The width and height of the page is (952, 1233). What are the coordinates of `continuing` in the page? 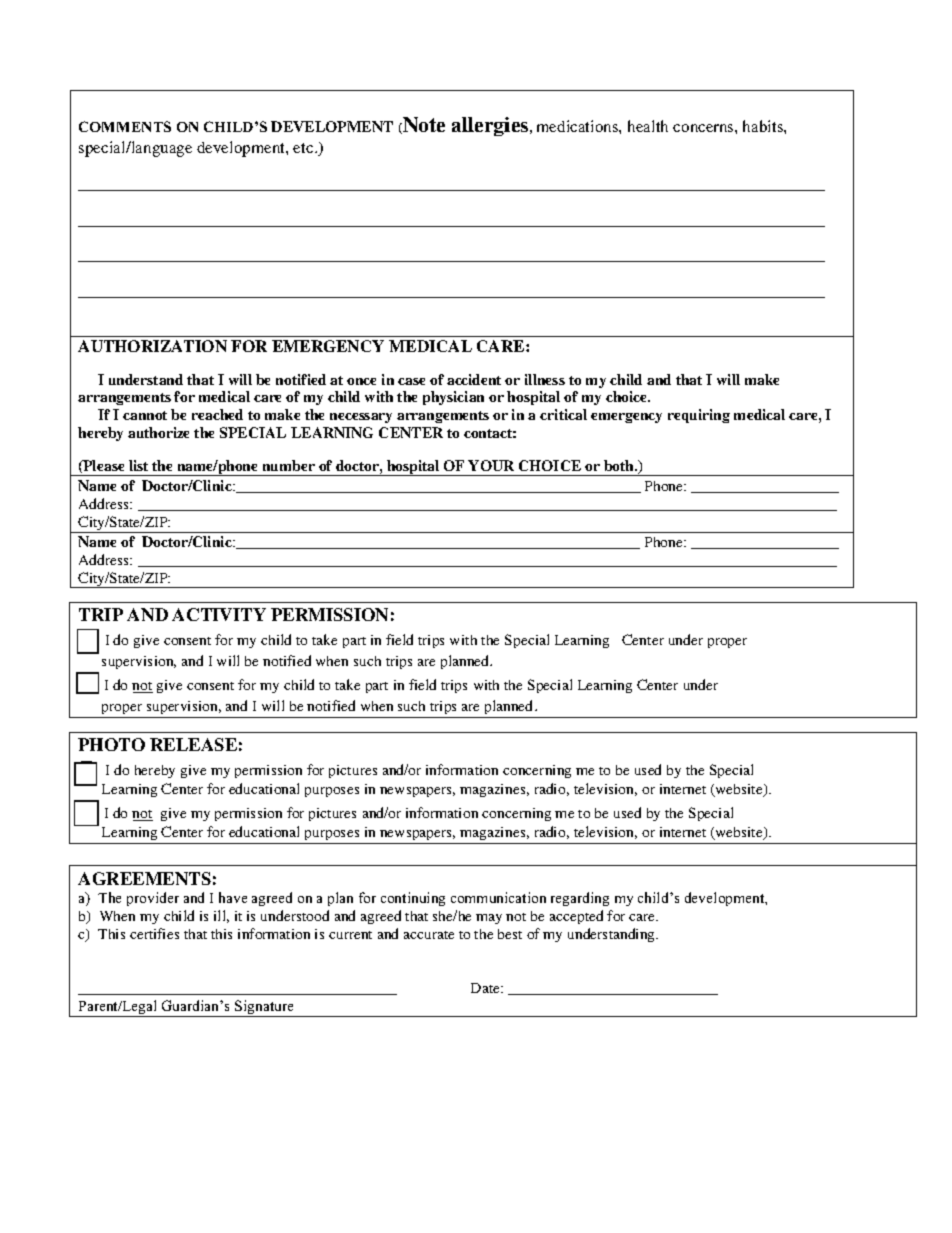 It's located at (413, 899).
